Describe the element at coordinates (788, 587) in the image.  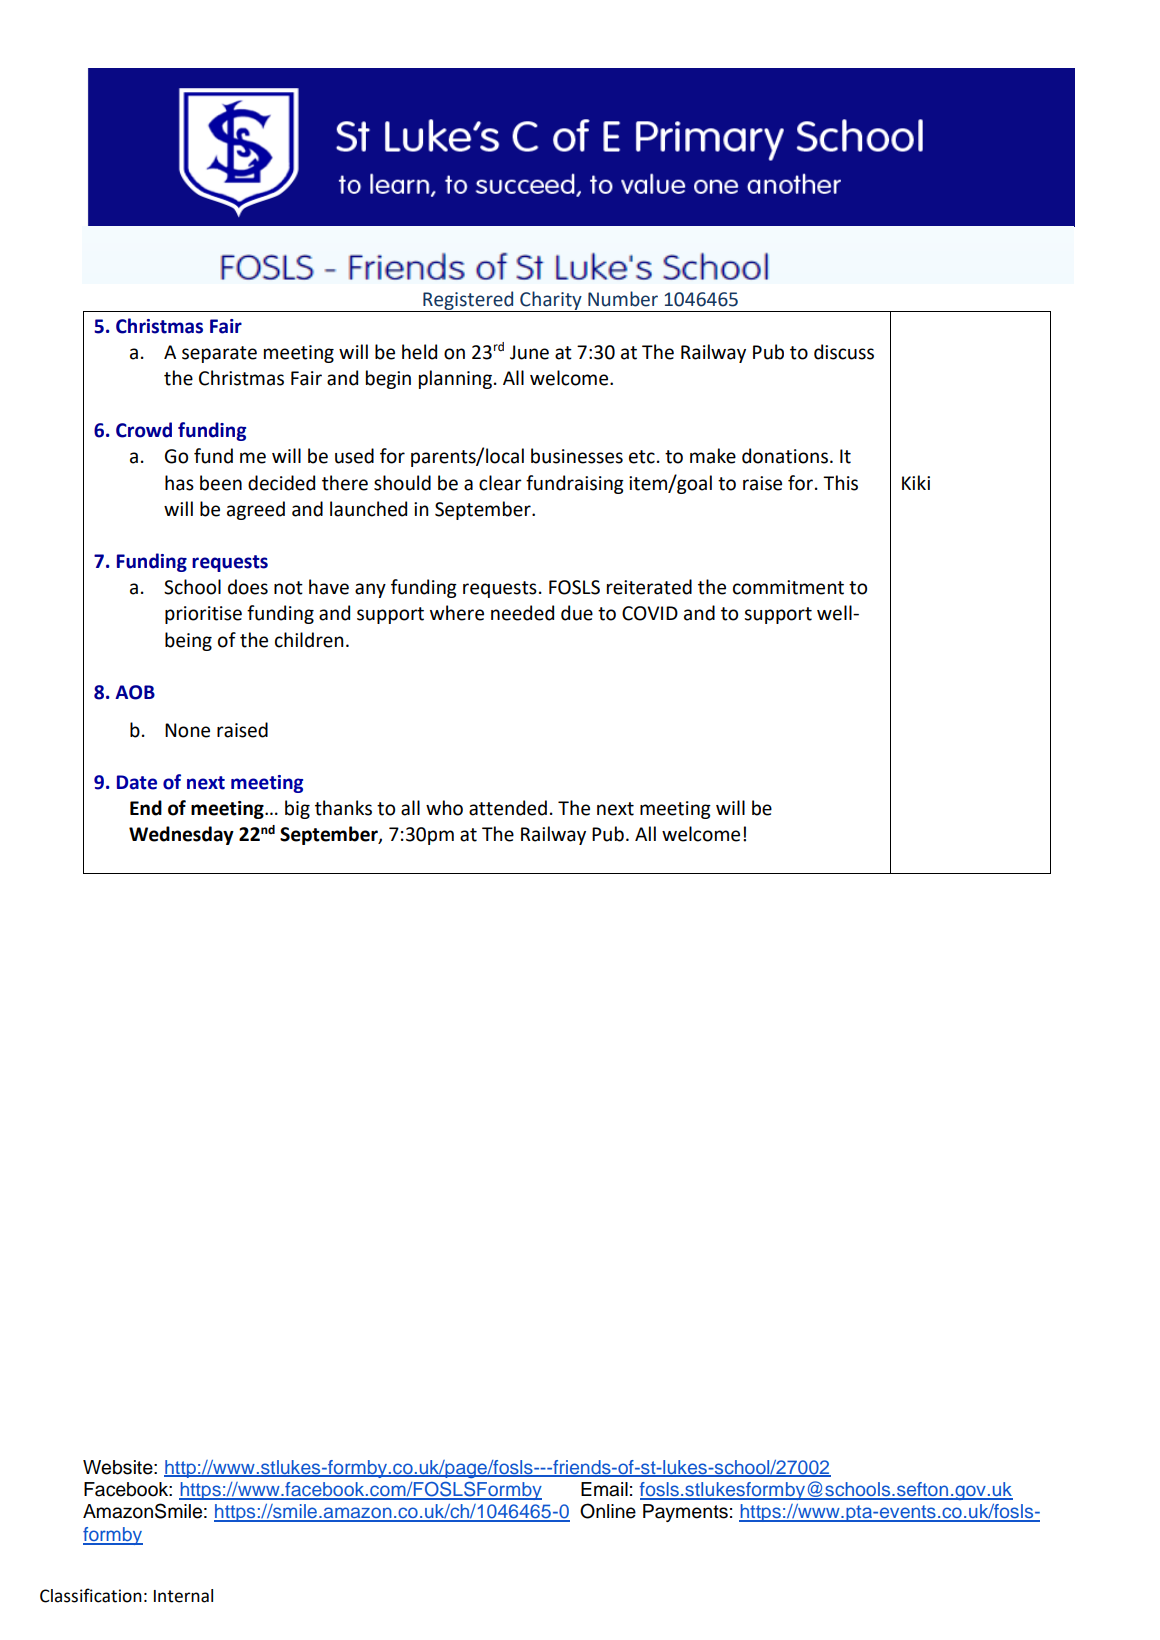
I see `commitment` at that location.
